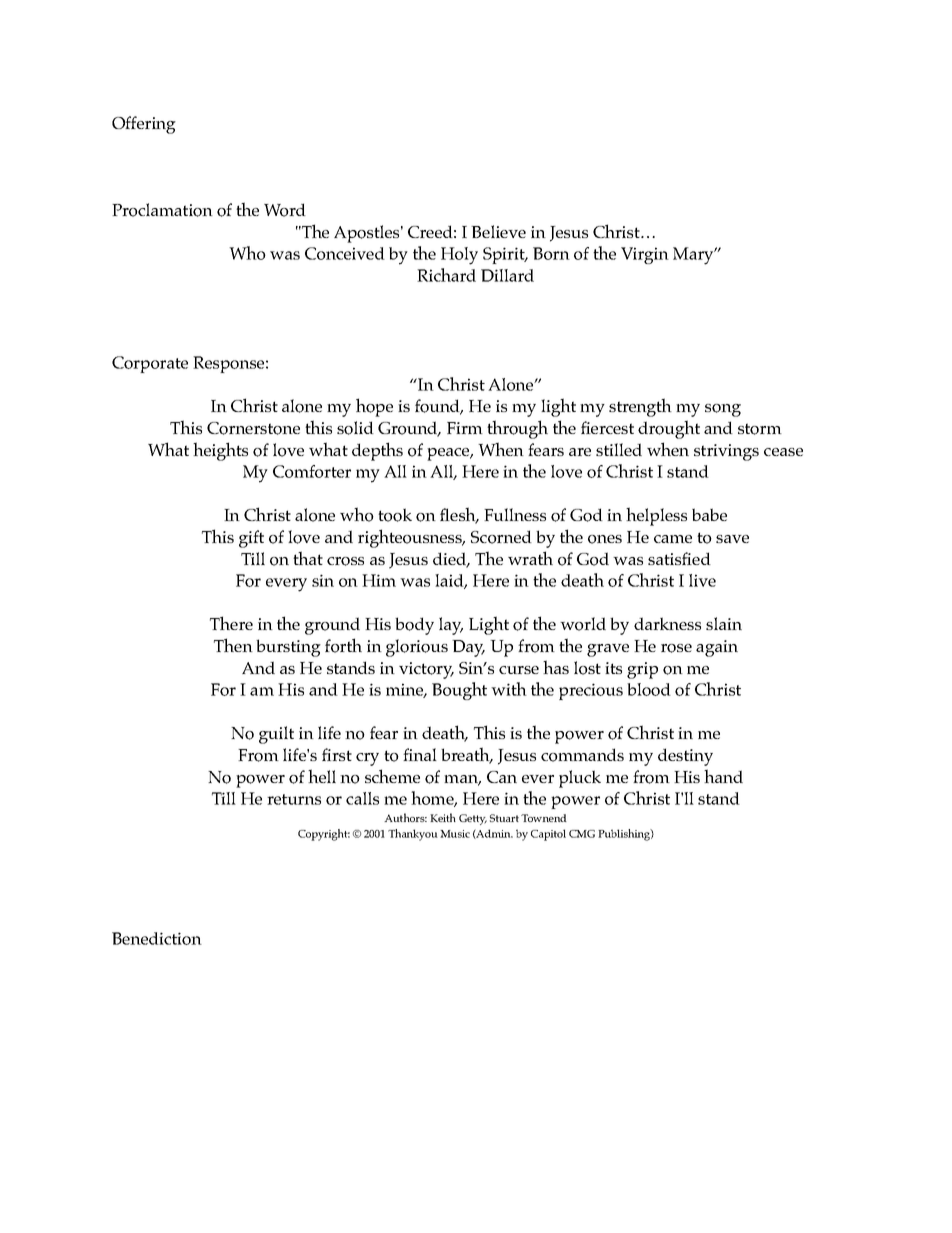  I want to click on Authors, so click(405, 817).
